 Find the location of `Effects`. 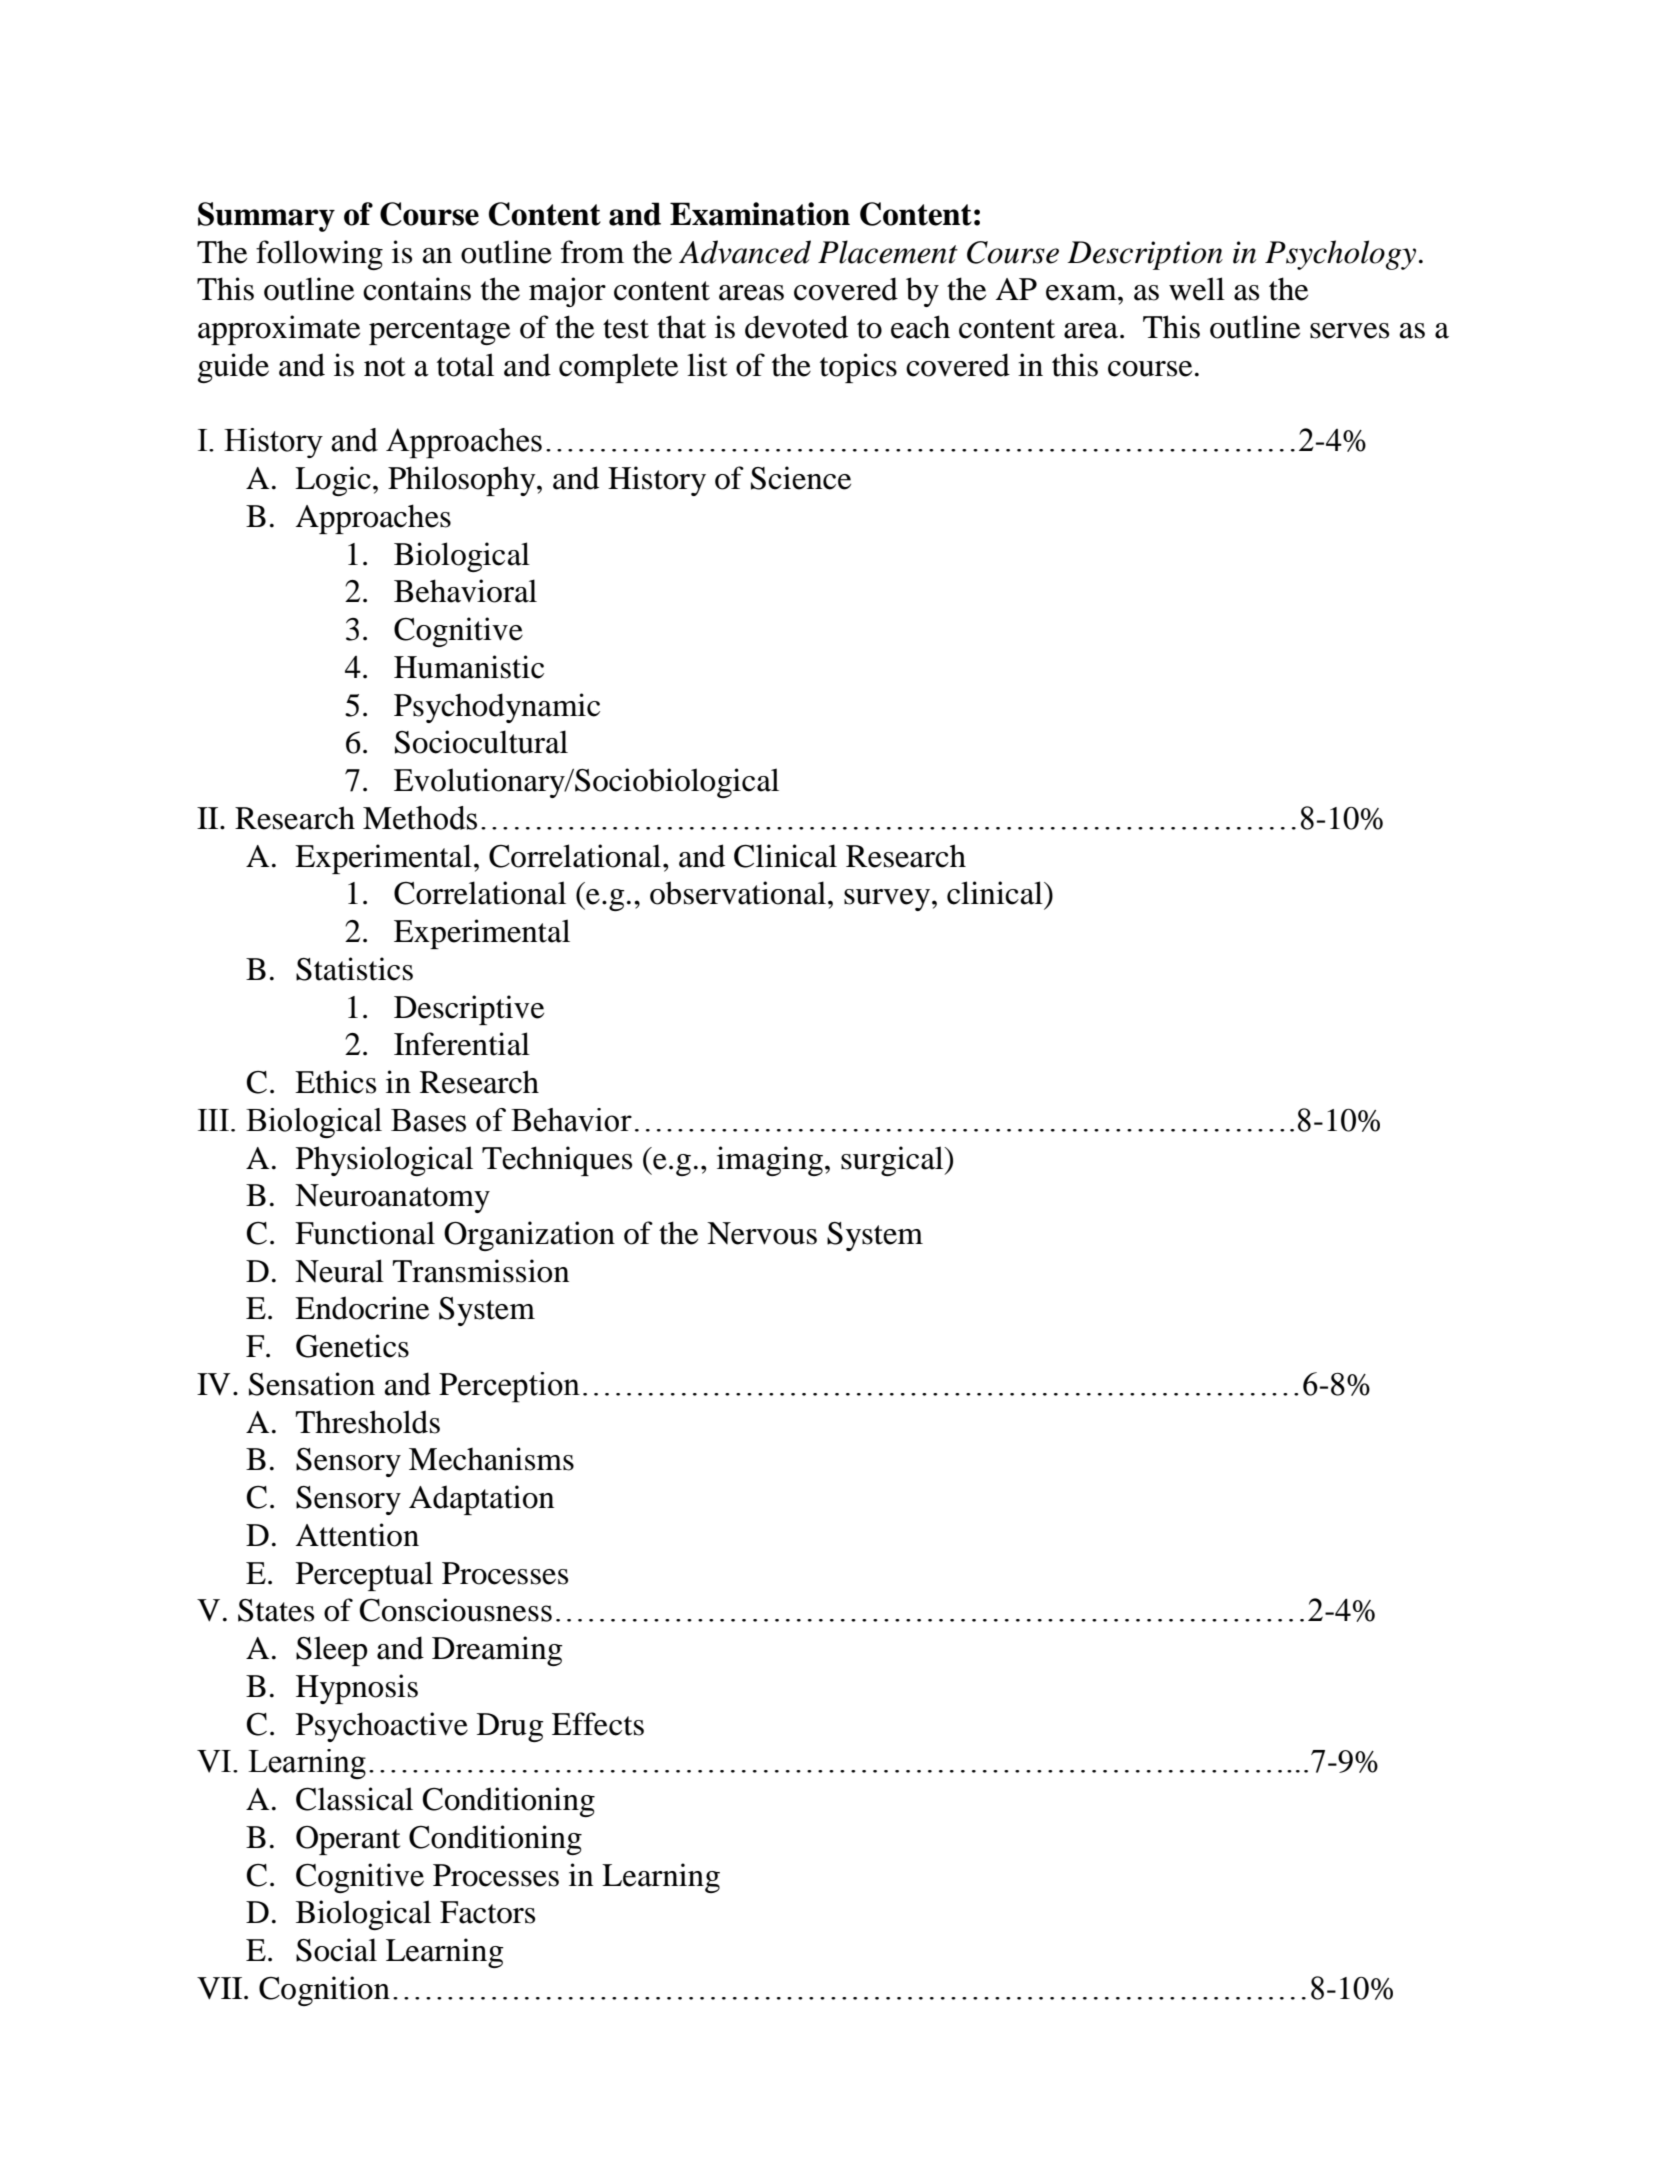

Effects is located at coordinates (598, 1724).
